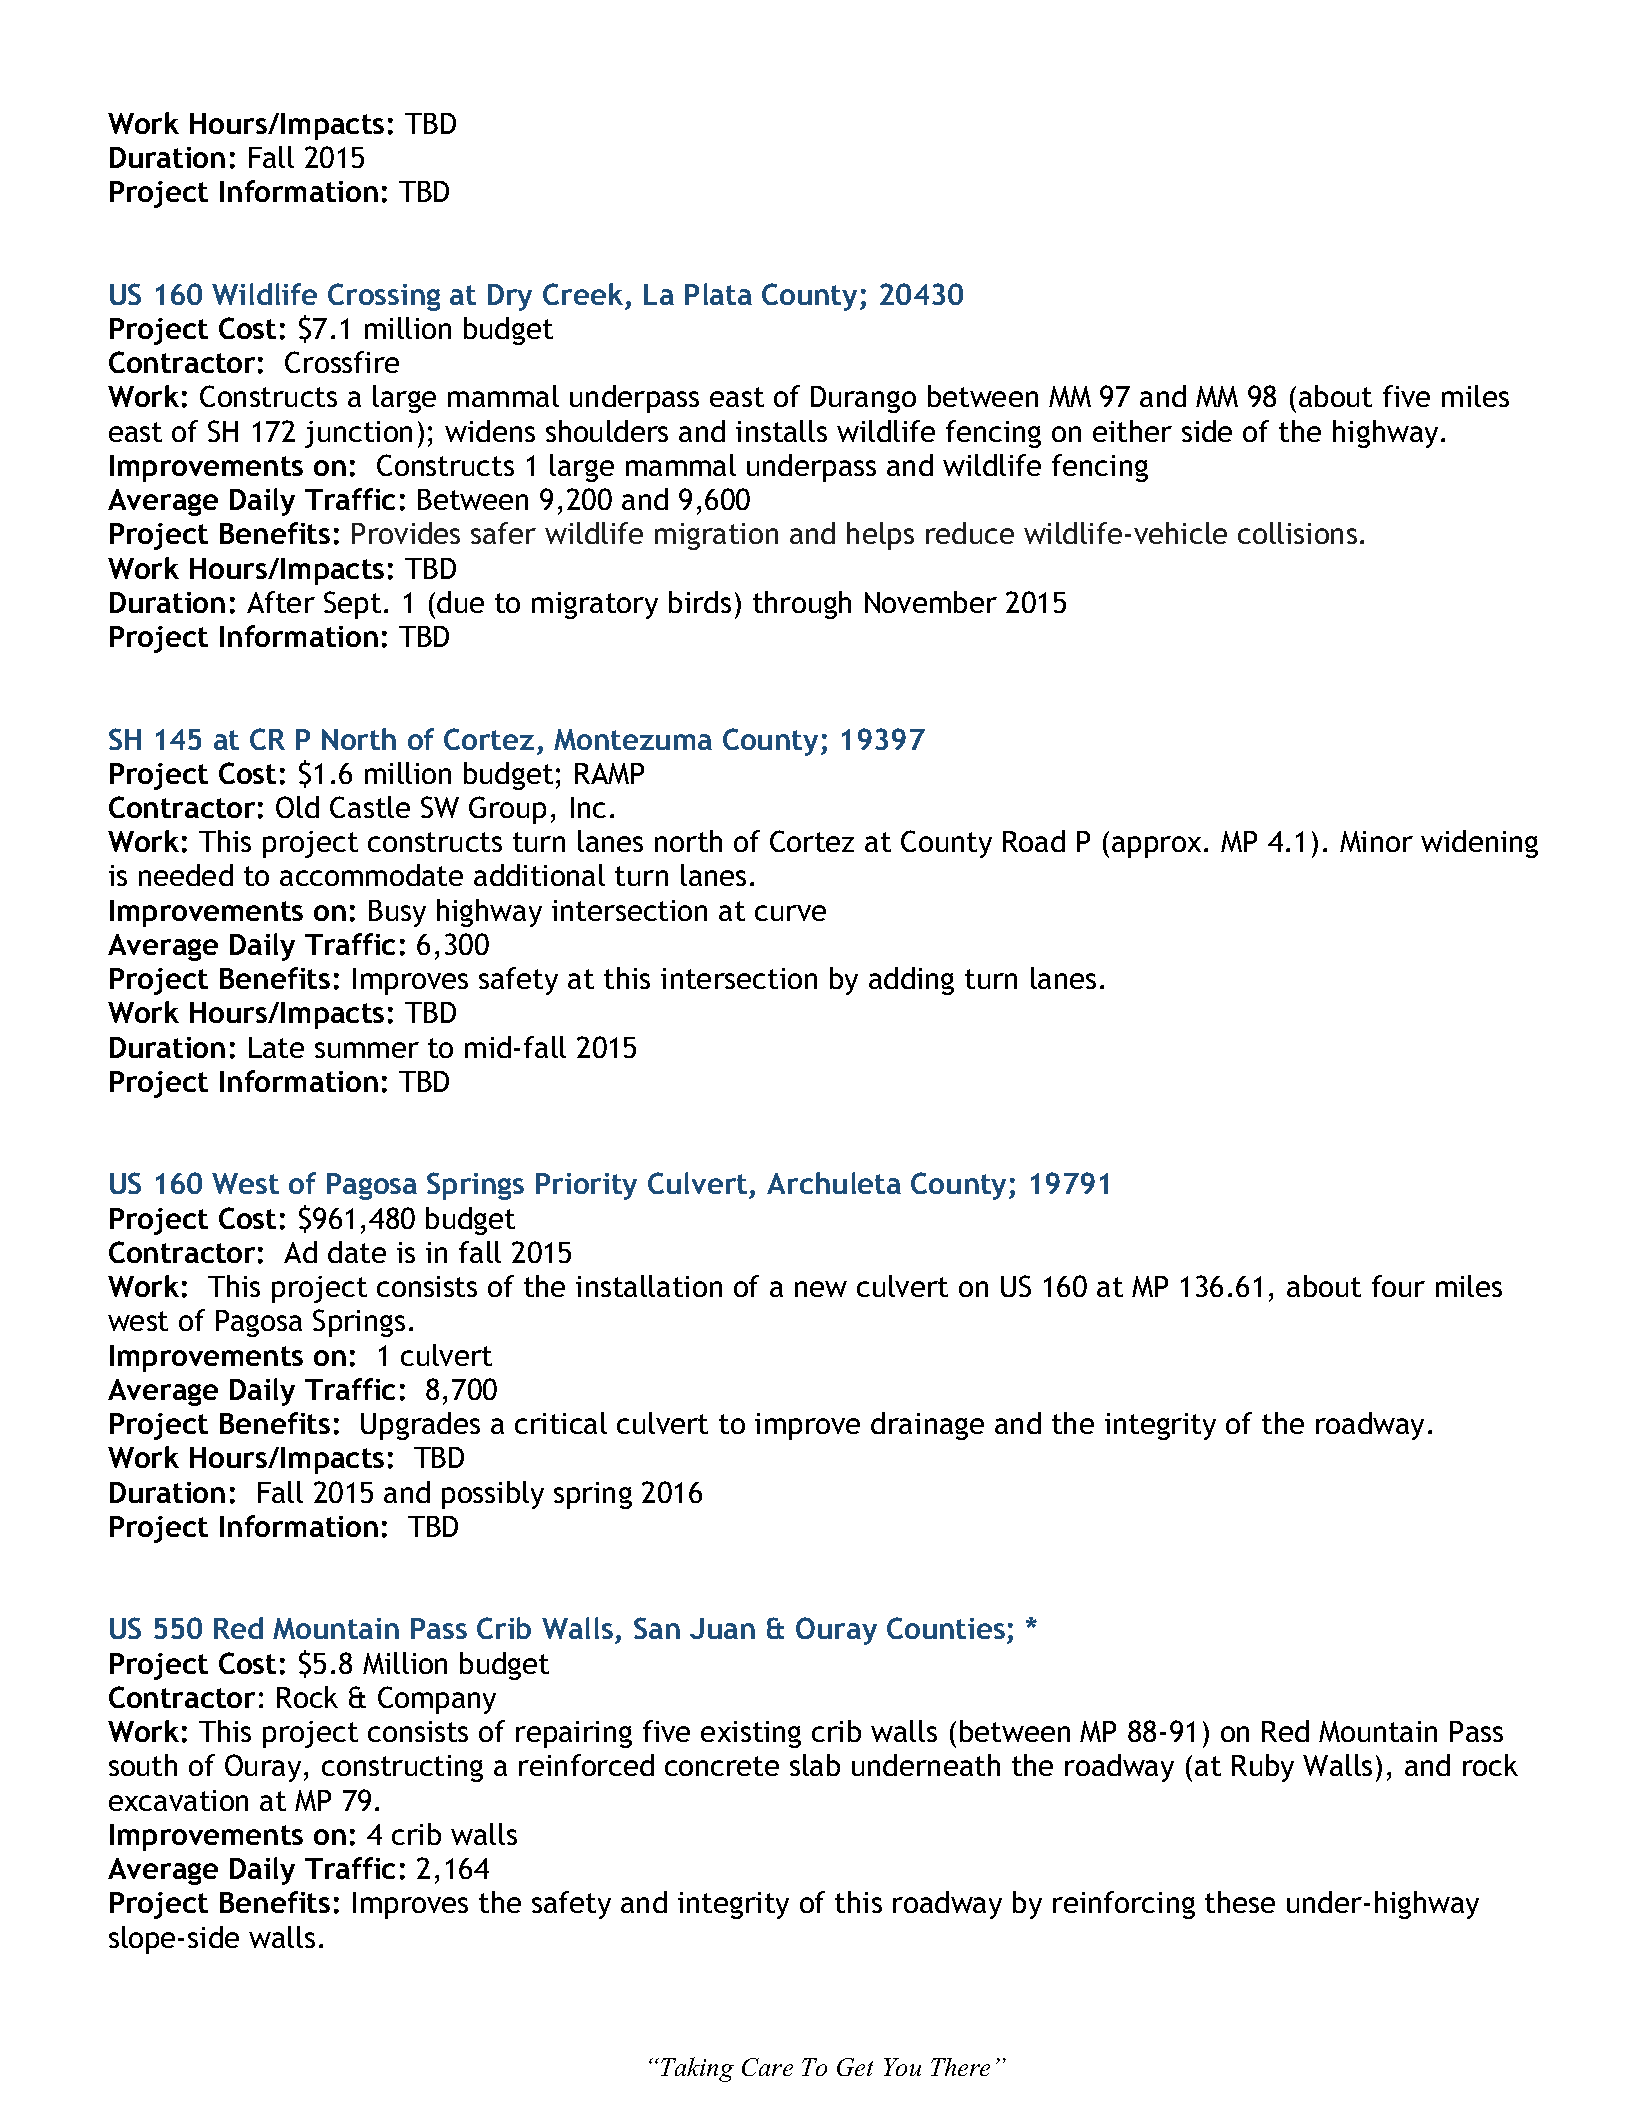  Describe the element at coordinates (276, 1047) in the image. I see `Late` at that location.
